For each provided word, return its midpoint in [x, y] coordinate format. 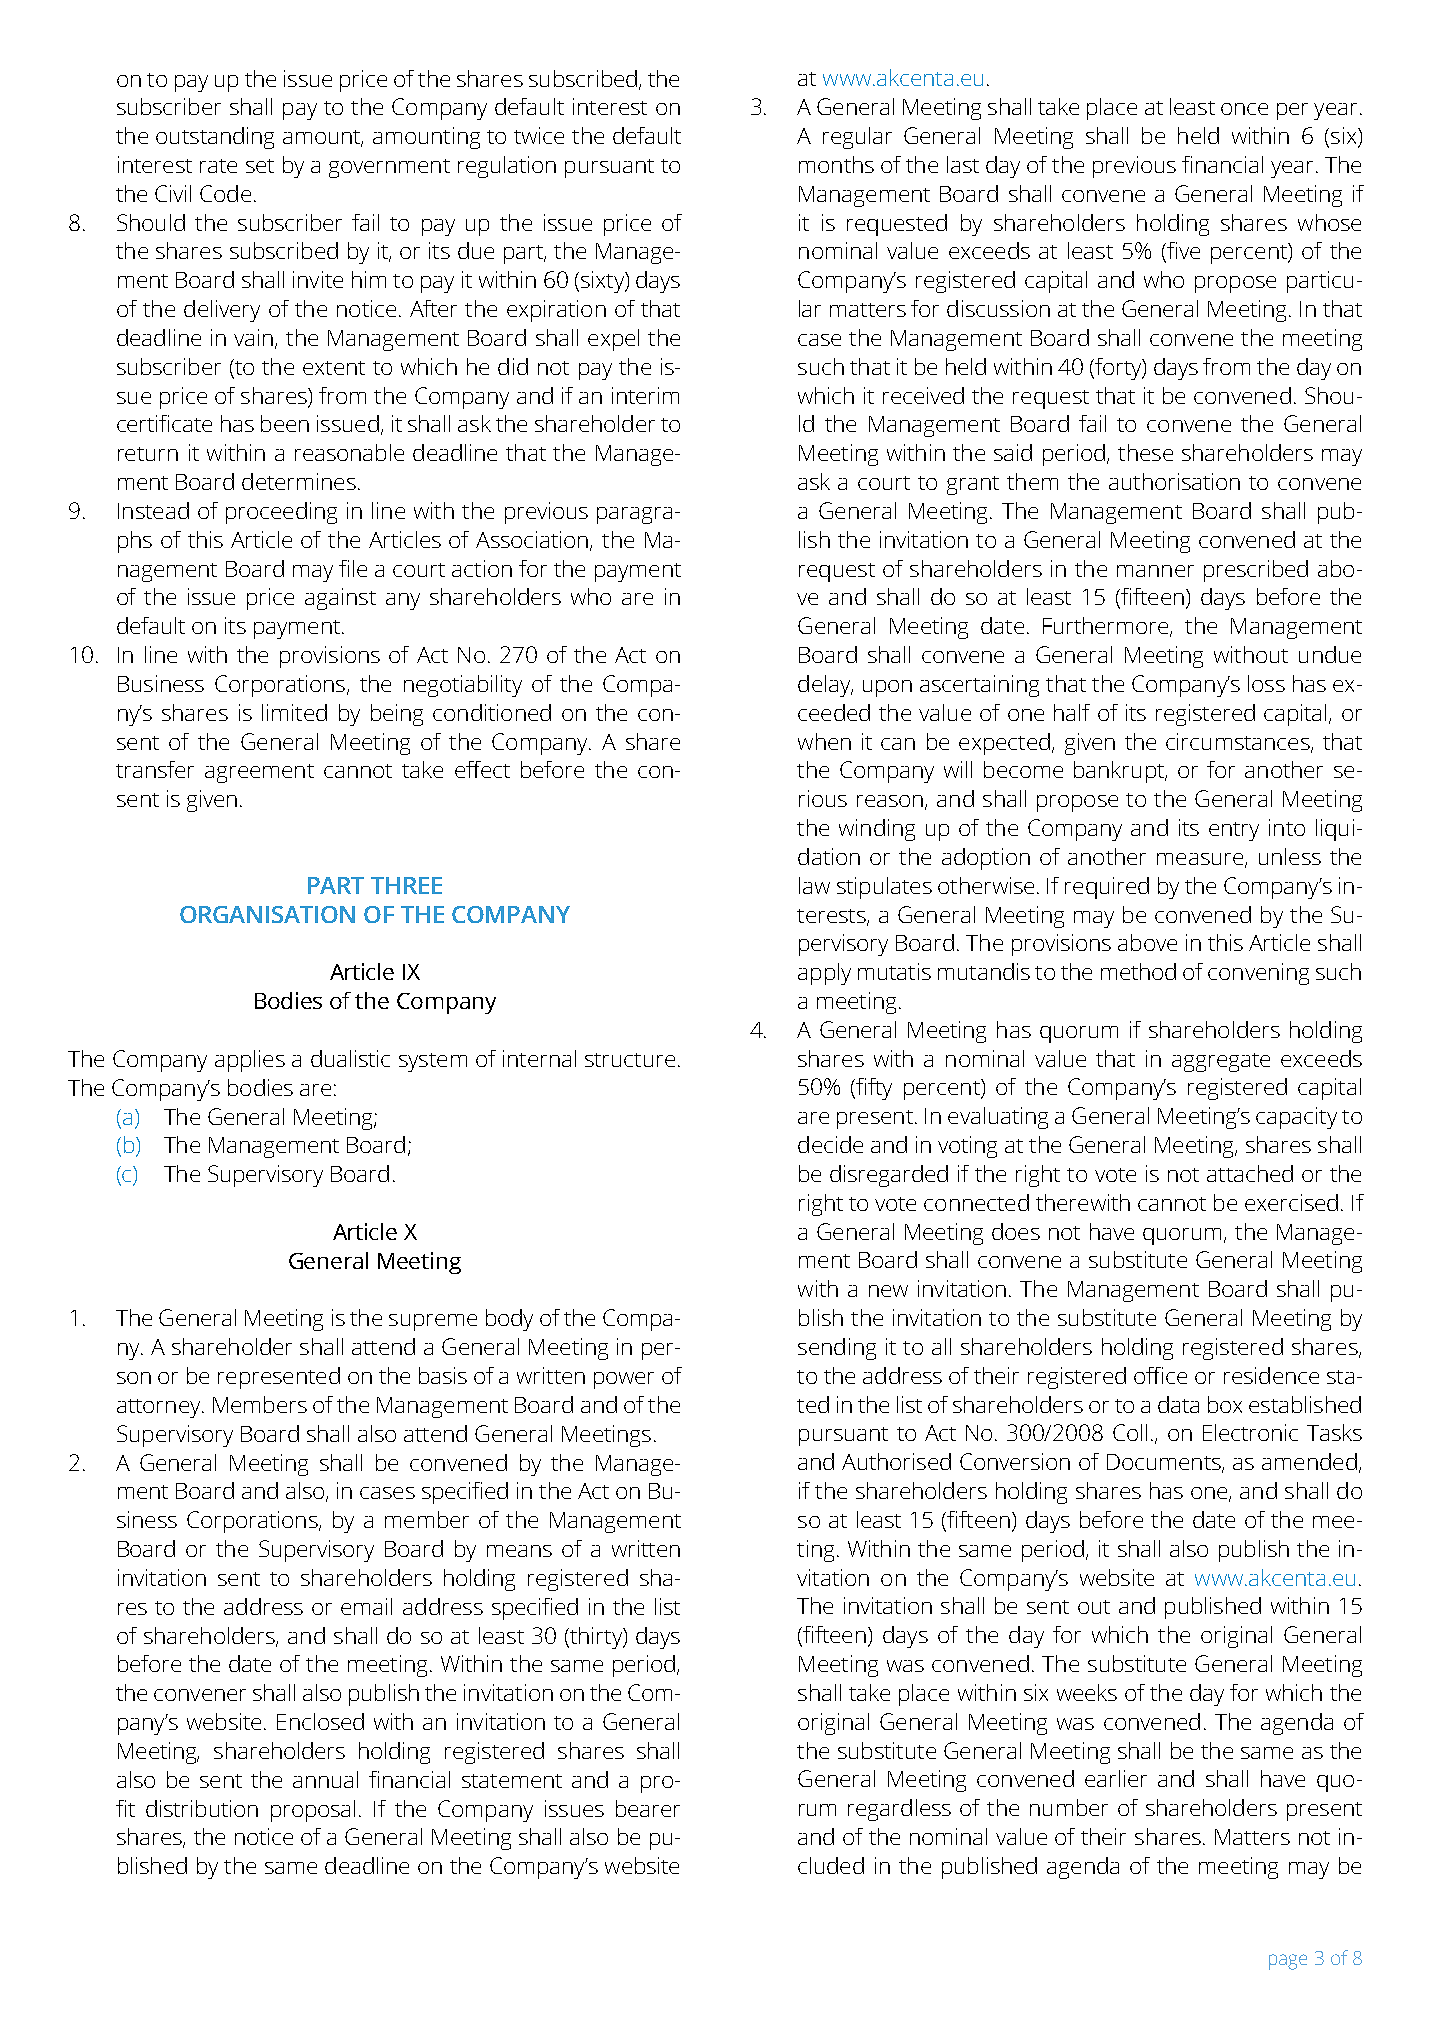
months [836, 164]
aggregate [1221, 1062]
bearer [648, 1808]
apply [824, 974]
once [1244, 109]
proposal [313, 1811]
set [260, 166]
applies [250, 1061]
